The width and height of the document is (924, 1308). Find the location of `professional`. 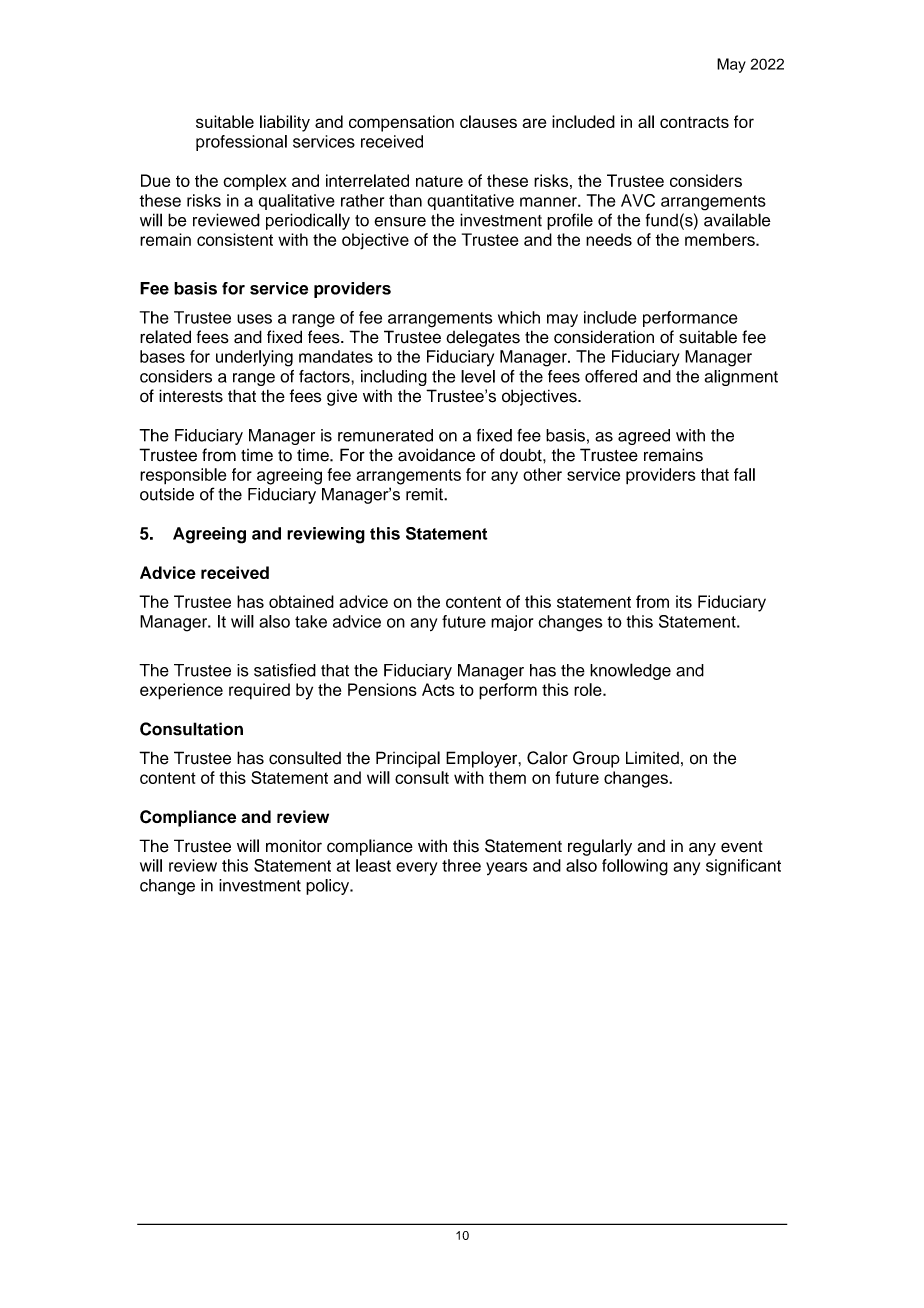

professional is located at coordinates (241, 143).
